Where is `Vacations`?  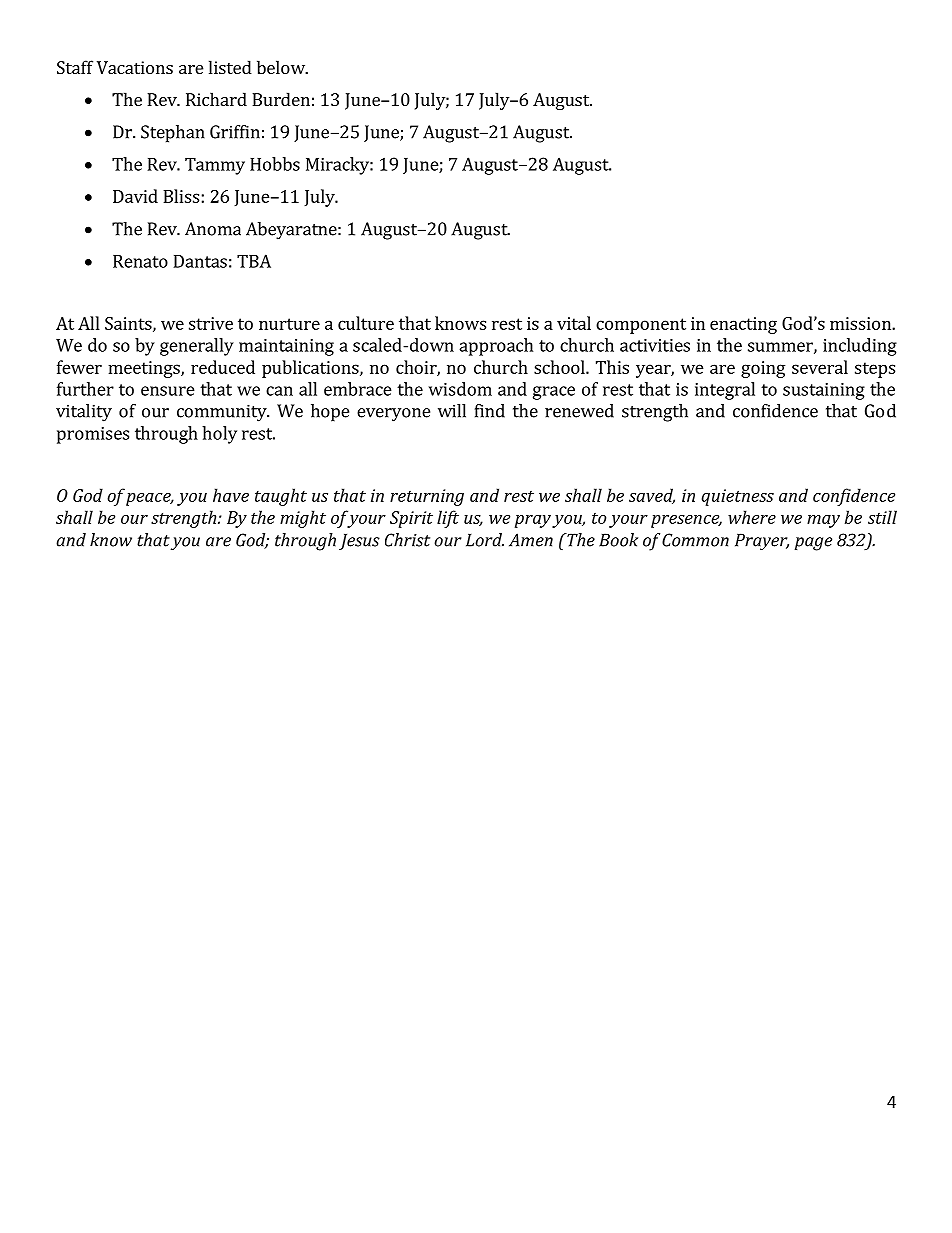 Vacations is located at coordinates (135, 67).
